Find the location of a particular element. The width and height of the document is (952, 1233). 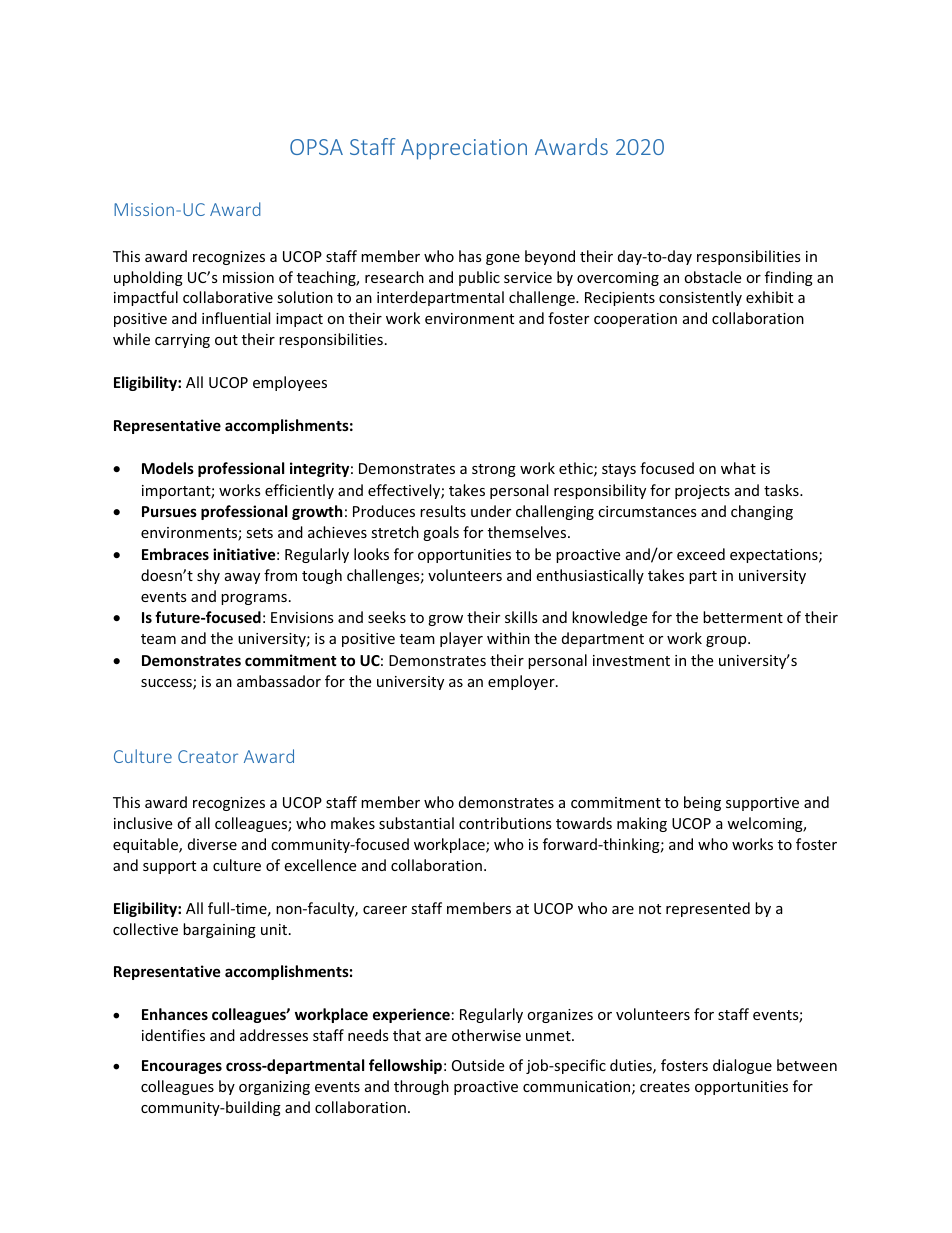

obstacle is located at coordinates (712, 277).
